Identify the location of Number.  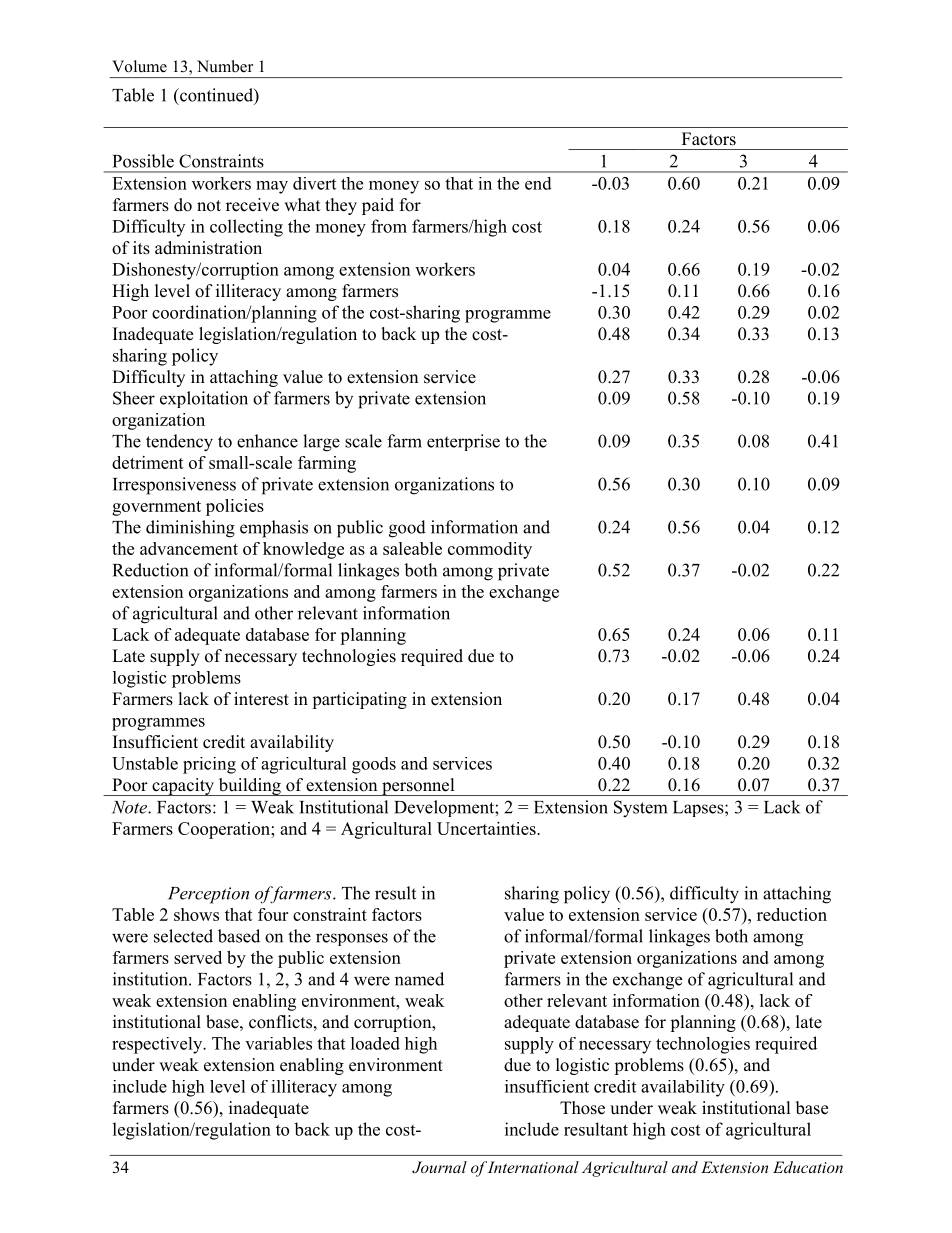
(225, 66).
